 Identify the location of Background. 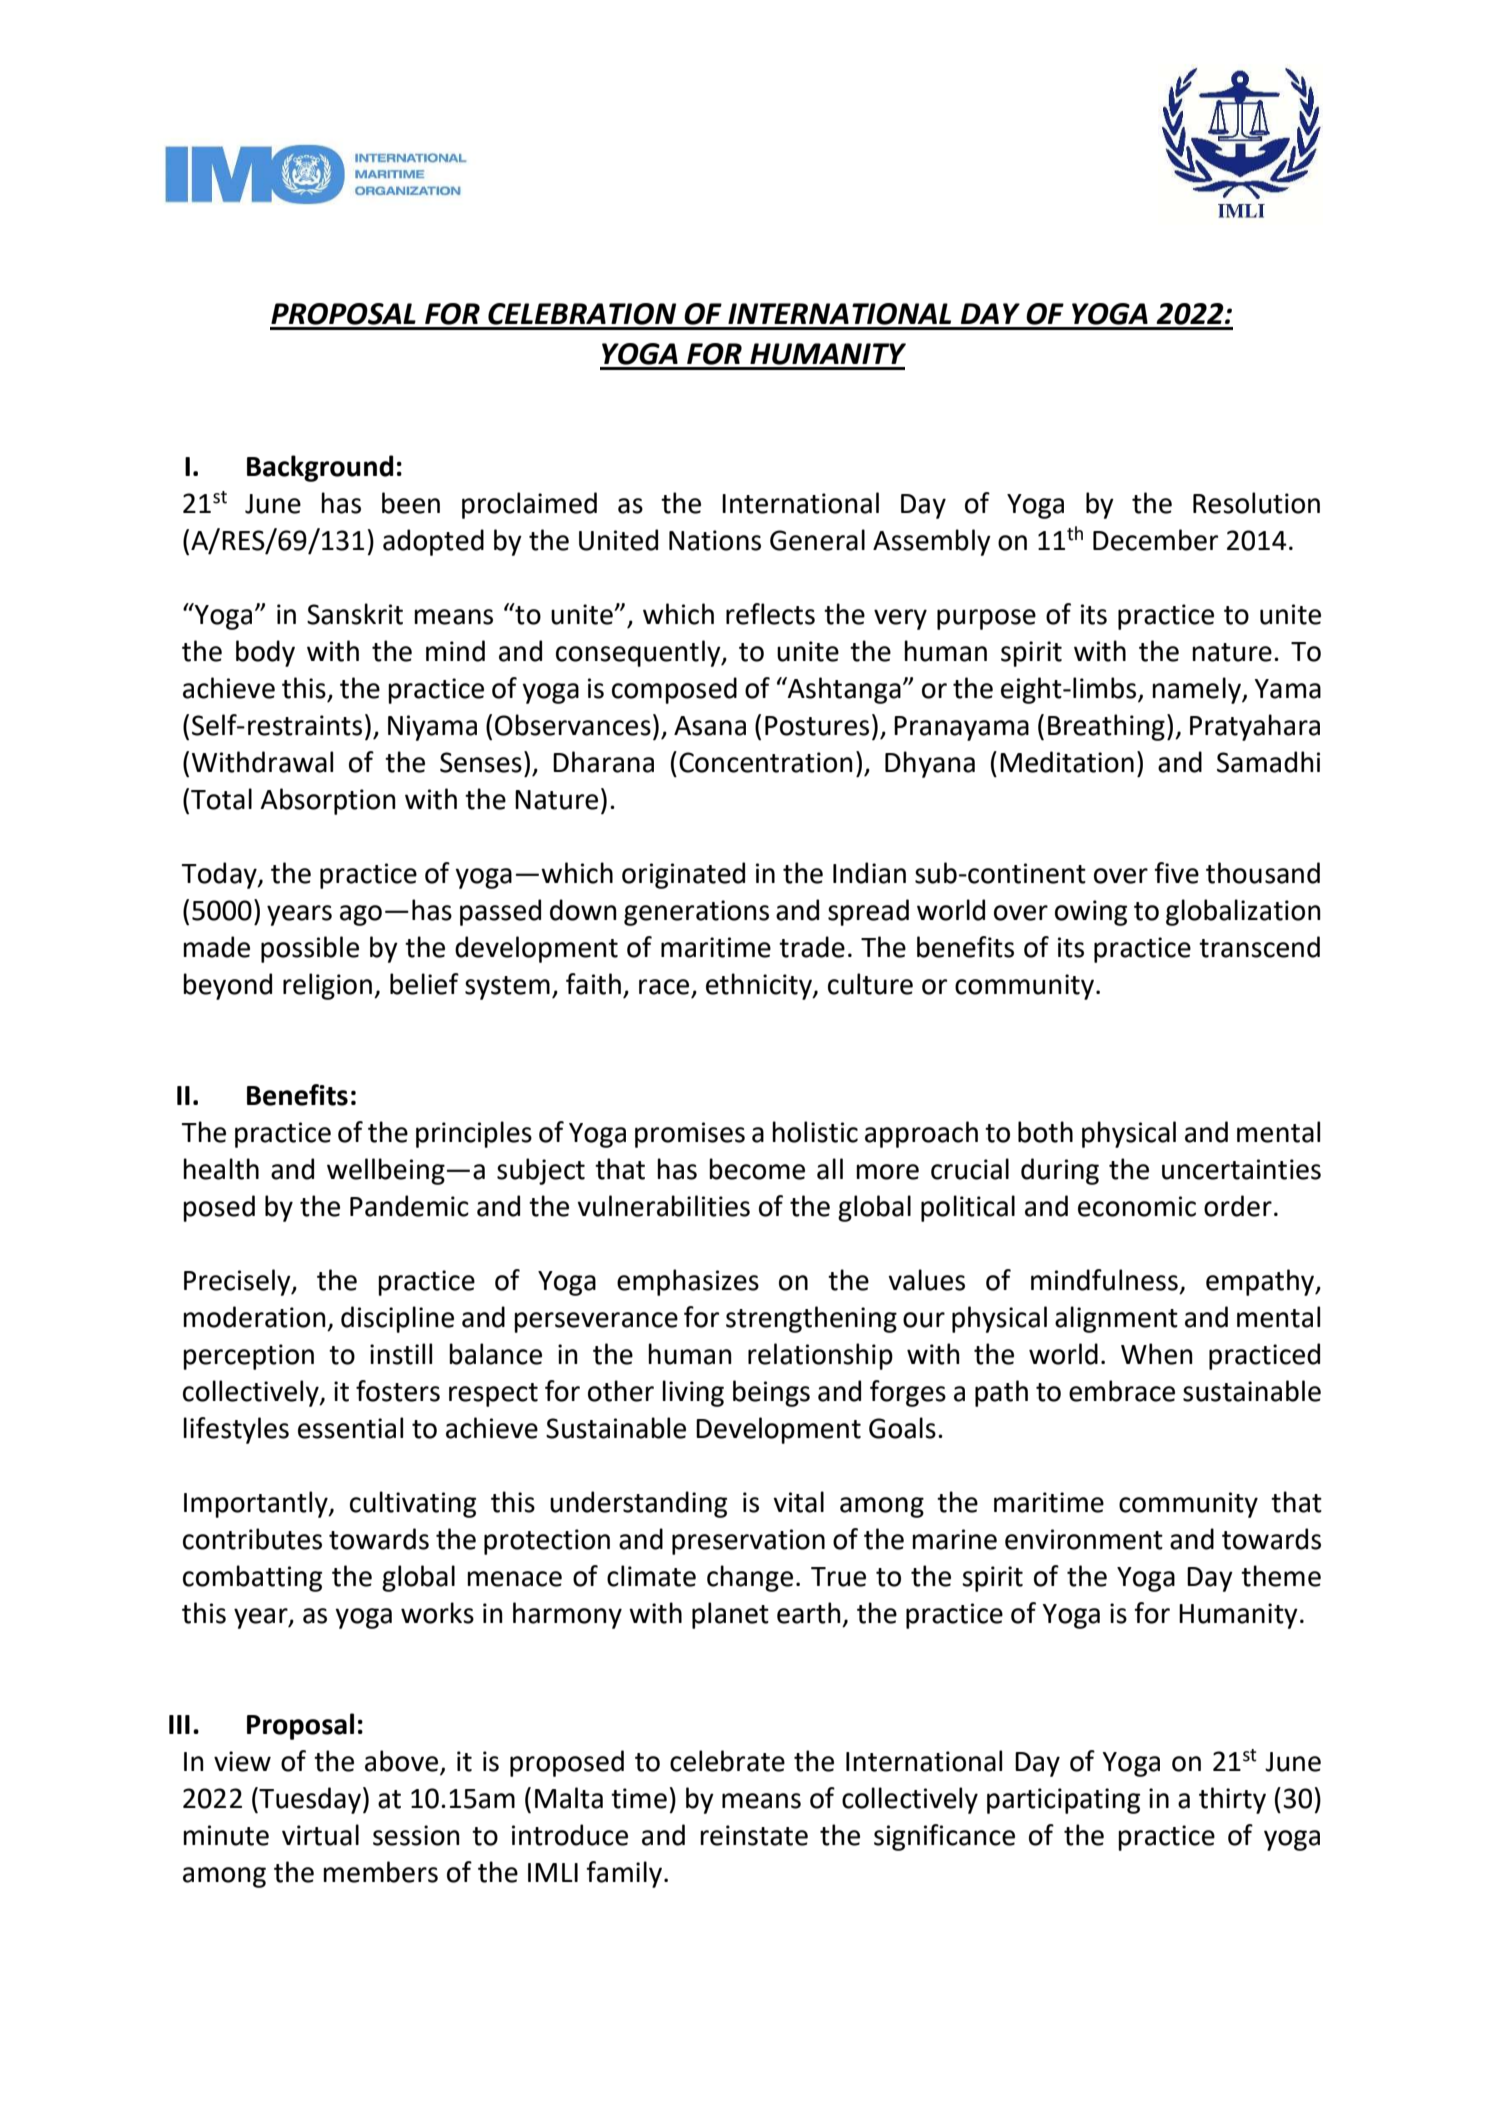
(320, 468).
